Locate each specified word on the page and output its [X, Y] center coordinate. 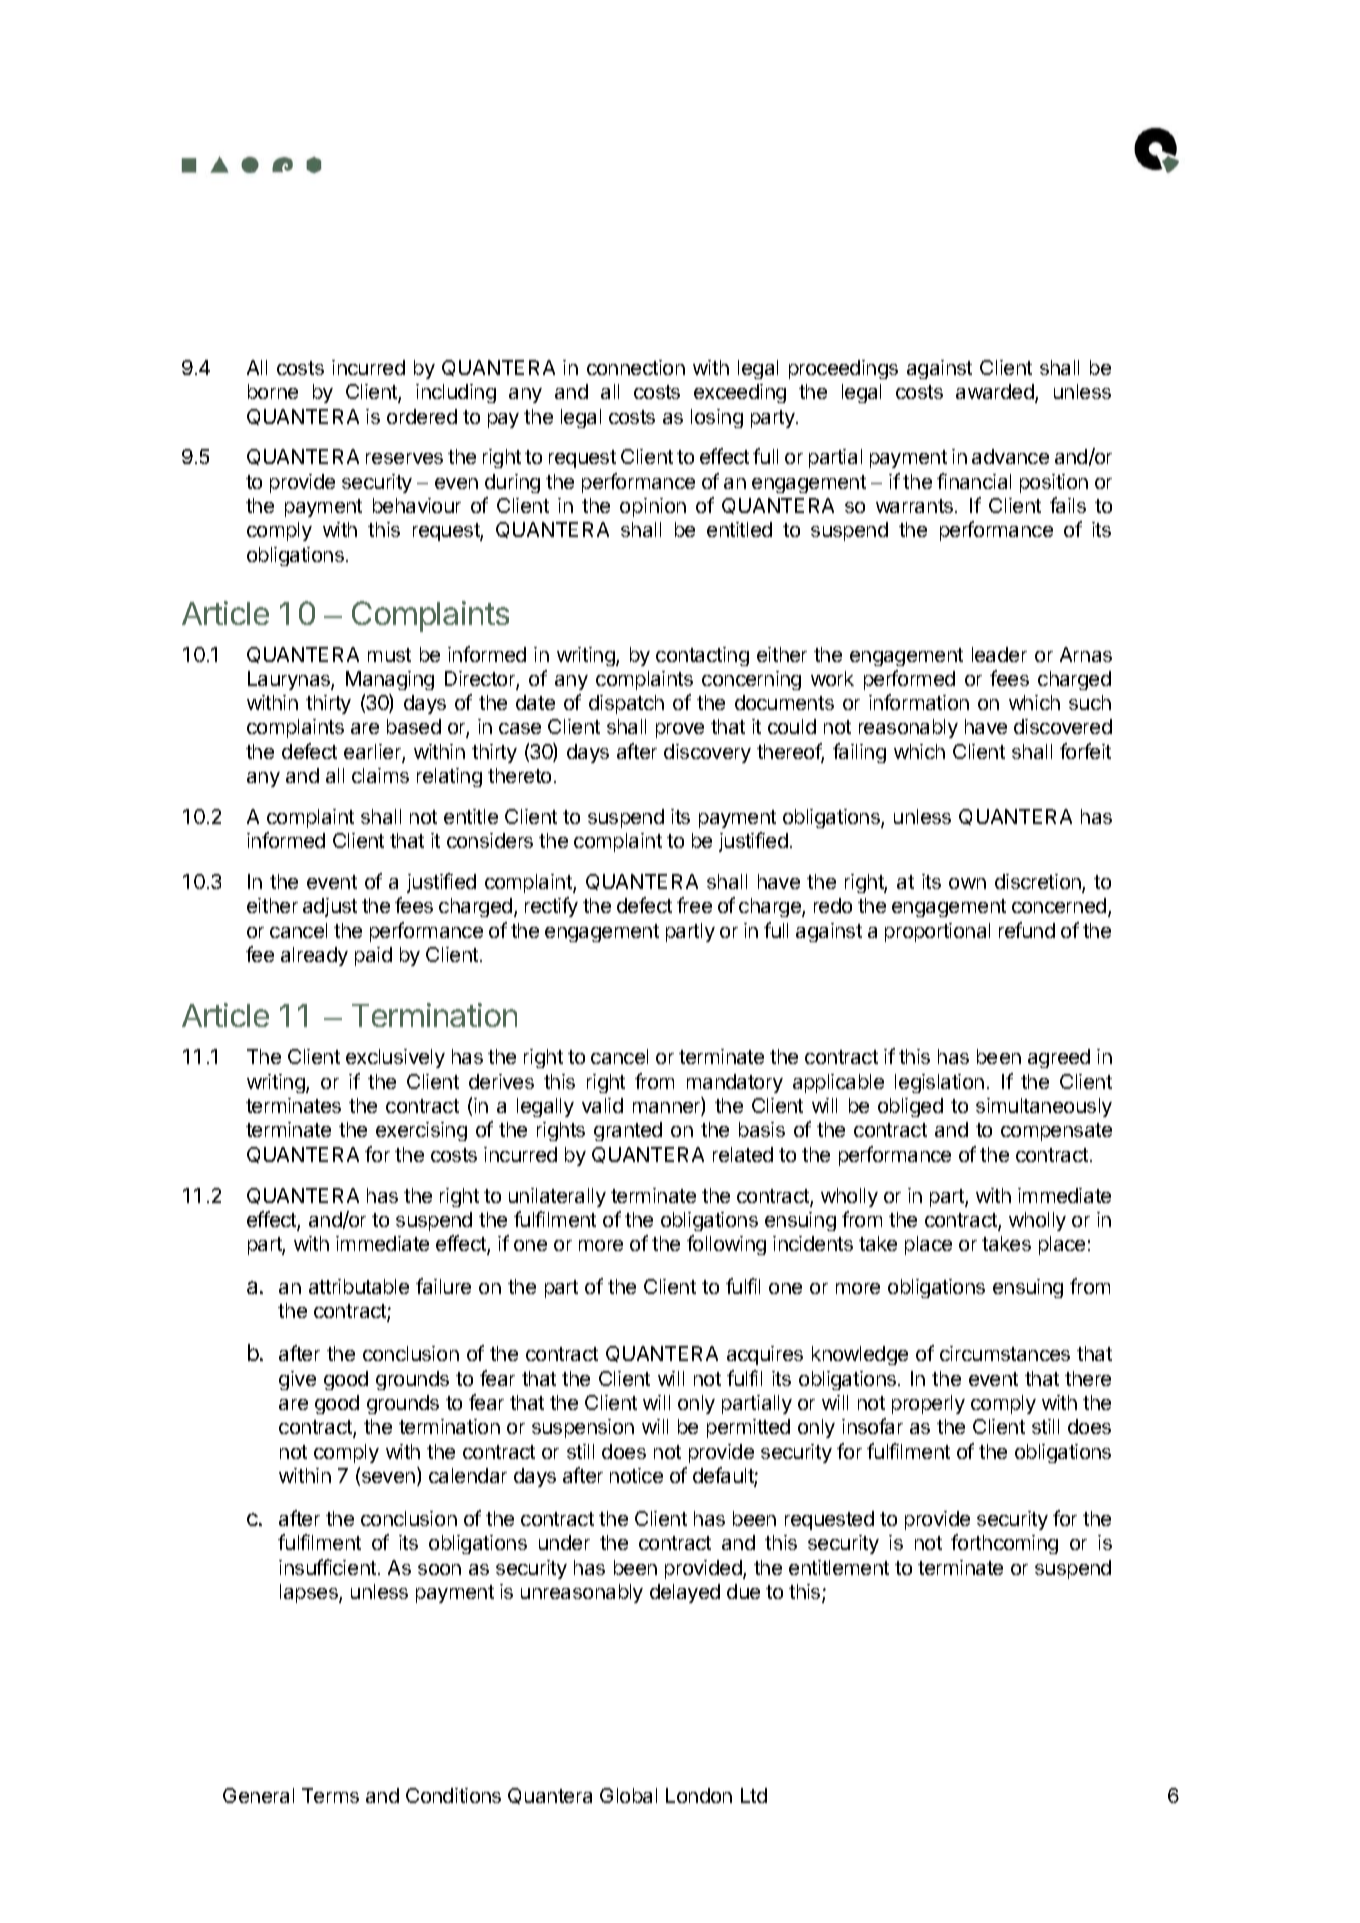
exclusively [395, 1058]
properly [928, 1404]
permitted [748, 1428]
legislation [939, 1083]
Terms [330, 1795]
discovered [1063, 726]
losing [717, 418]
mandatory [735, 1083]
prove [680, 730]
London [699, 1795]
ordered [422, 416]
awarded [996, 393]
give [297, 1380]
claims [380, 775]
